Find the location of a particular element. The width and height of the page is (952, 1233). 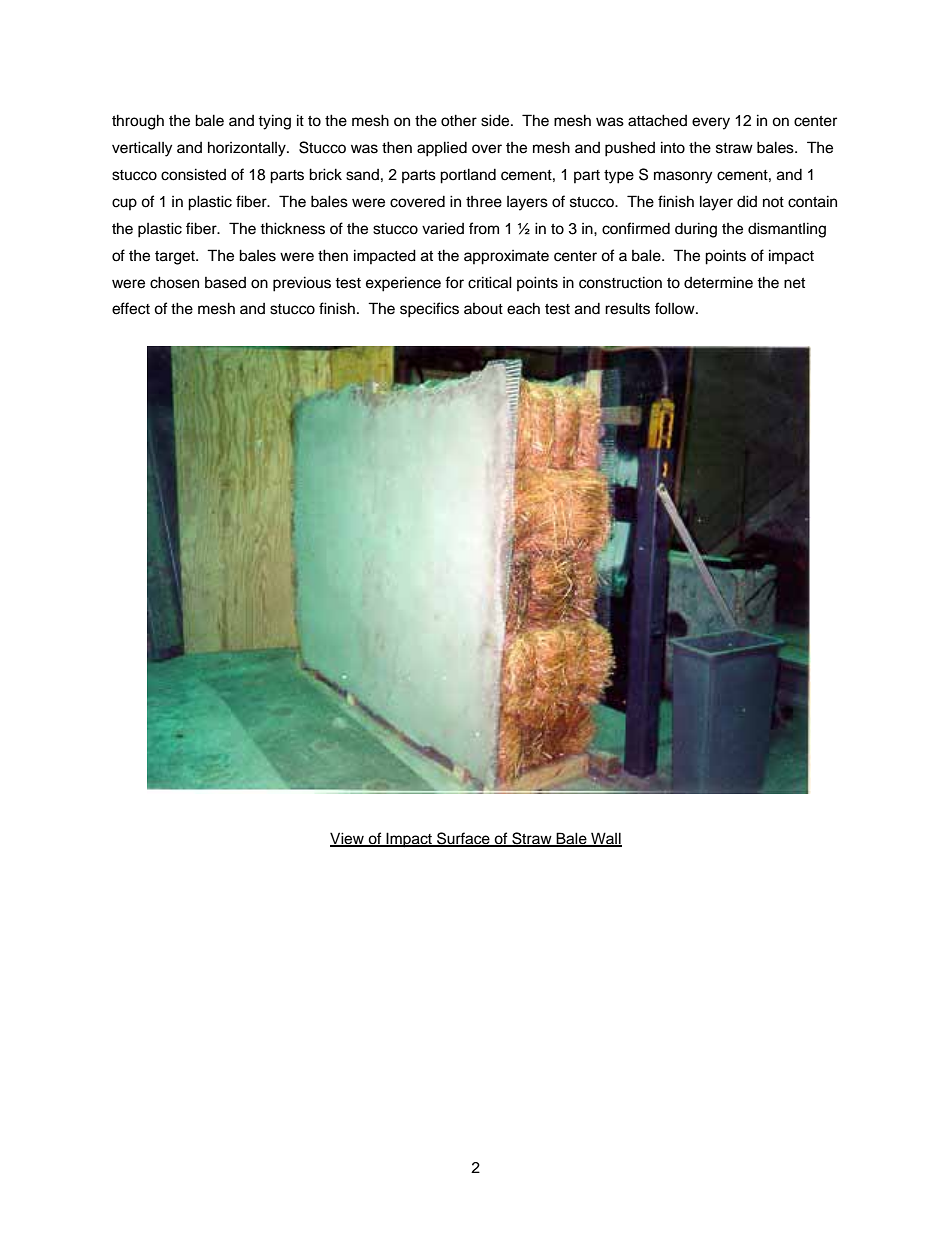

Wall is located at coordinates (605, 839).
